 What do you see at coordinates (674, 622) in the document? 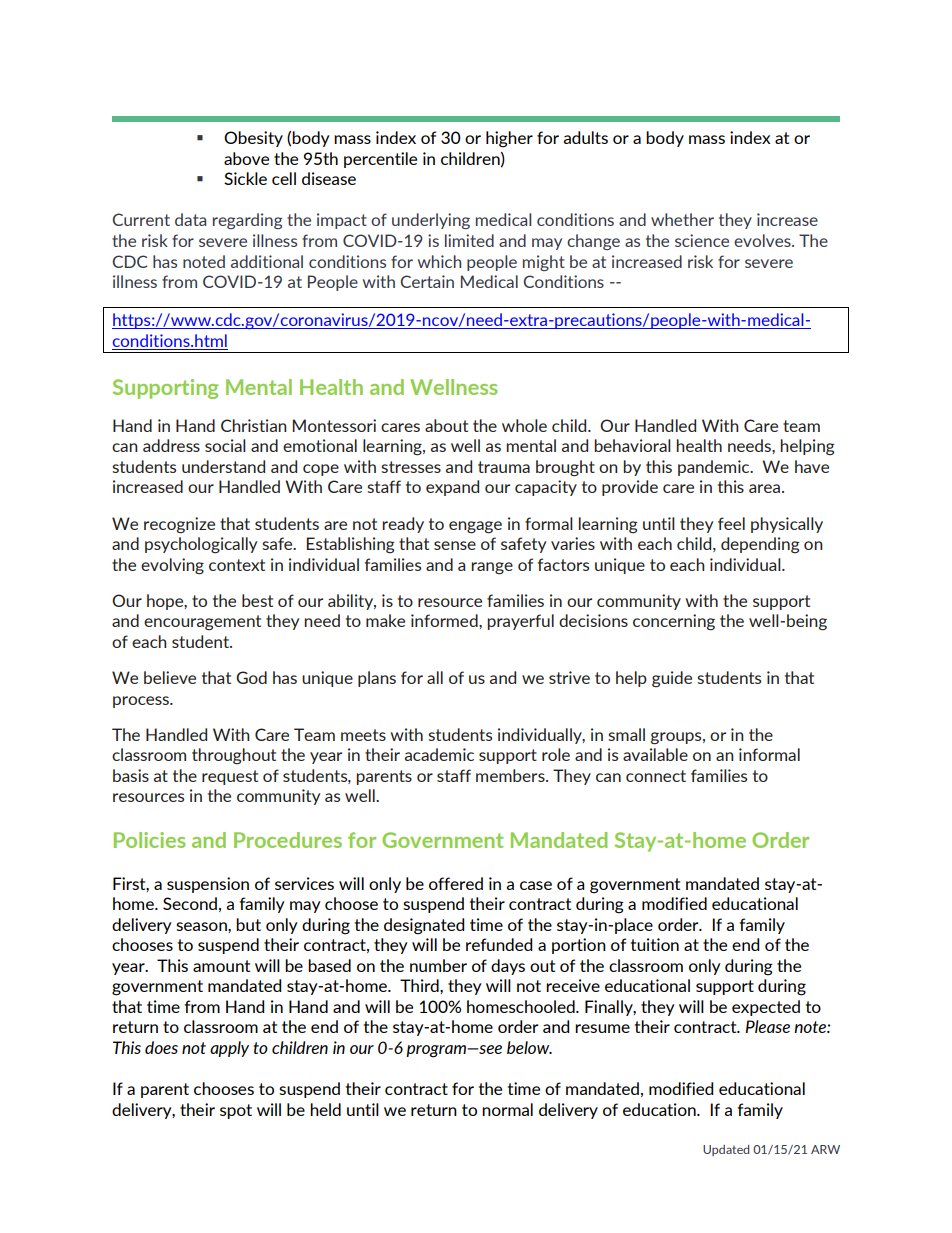
I see `concerning` at bounding box center [674, 622].
